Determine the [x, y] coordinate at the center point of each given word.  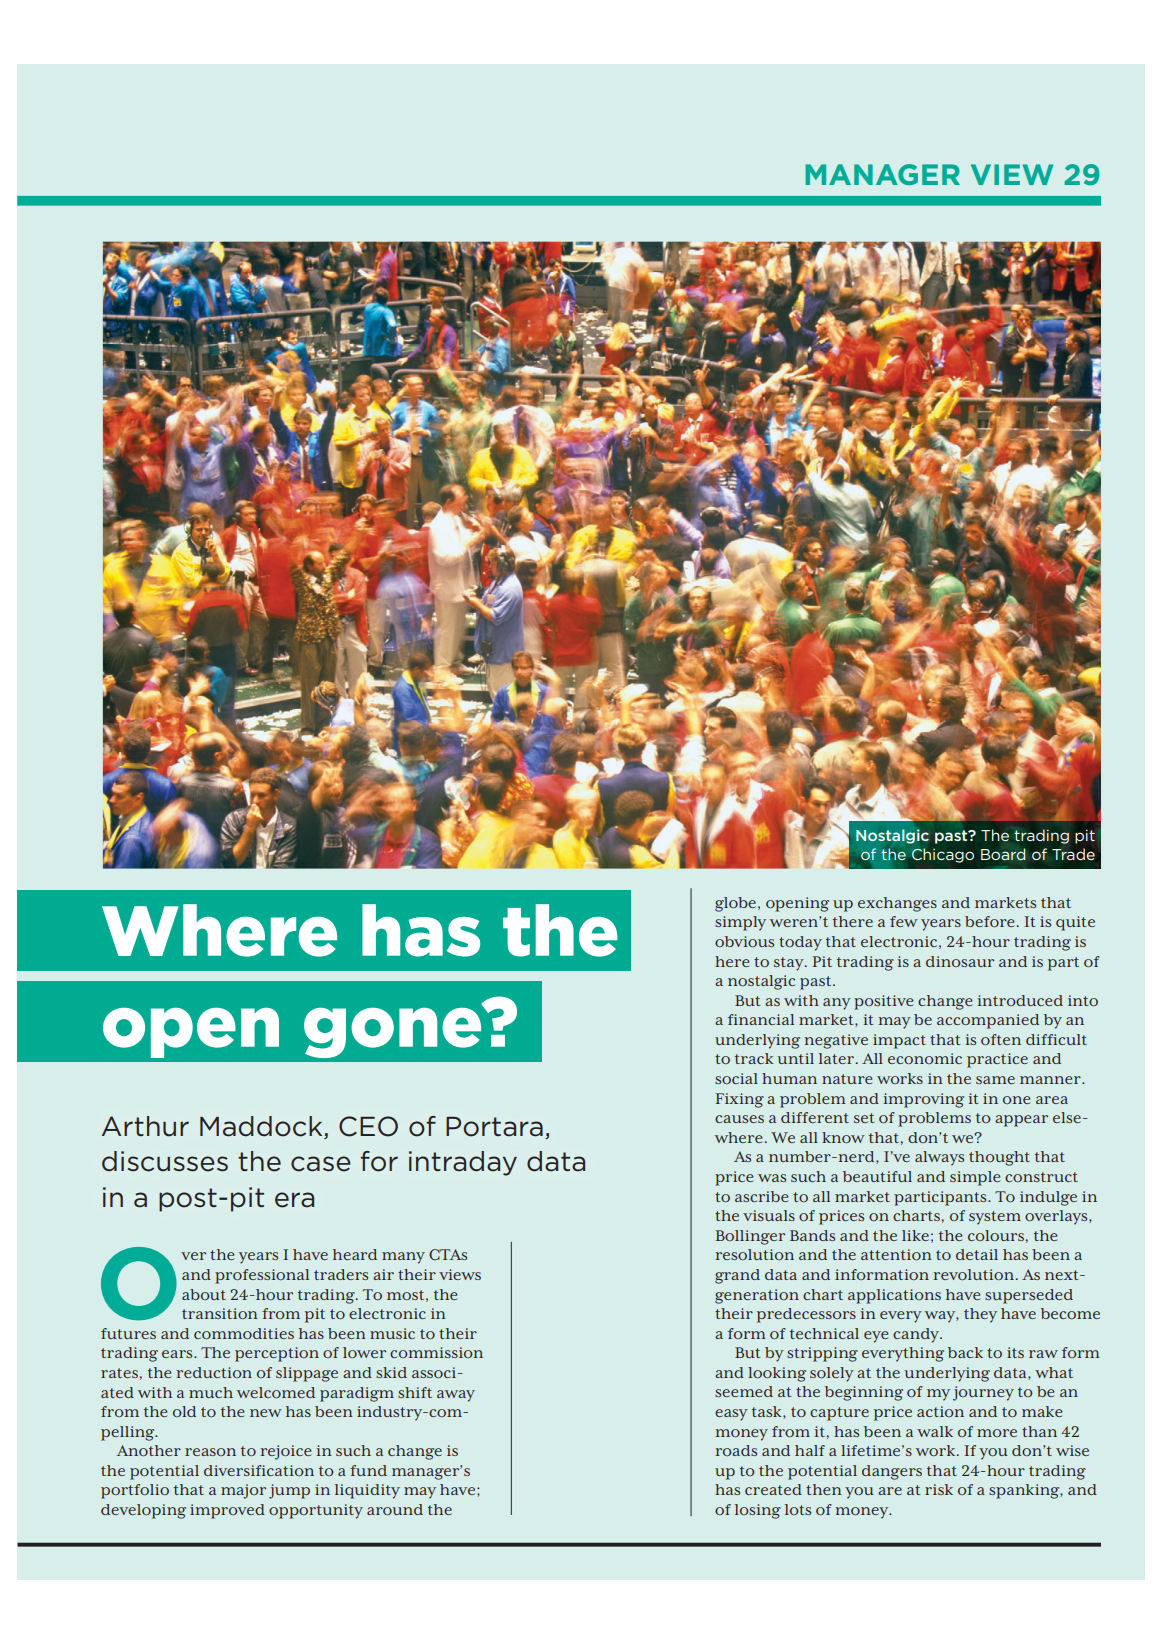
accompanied [988, 1021]
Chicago [943, 855]
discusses [165, 1161]
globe [737, 904]
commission [436, 1352]
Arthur [145, 1126]
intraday [463, 1163]
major [243, 1491]
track [754, 1058]
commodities [244, 1333]
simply [740, 923]
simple [975, 1178]
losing [758, 1511]
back [965, 1352]
